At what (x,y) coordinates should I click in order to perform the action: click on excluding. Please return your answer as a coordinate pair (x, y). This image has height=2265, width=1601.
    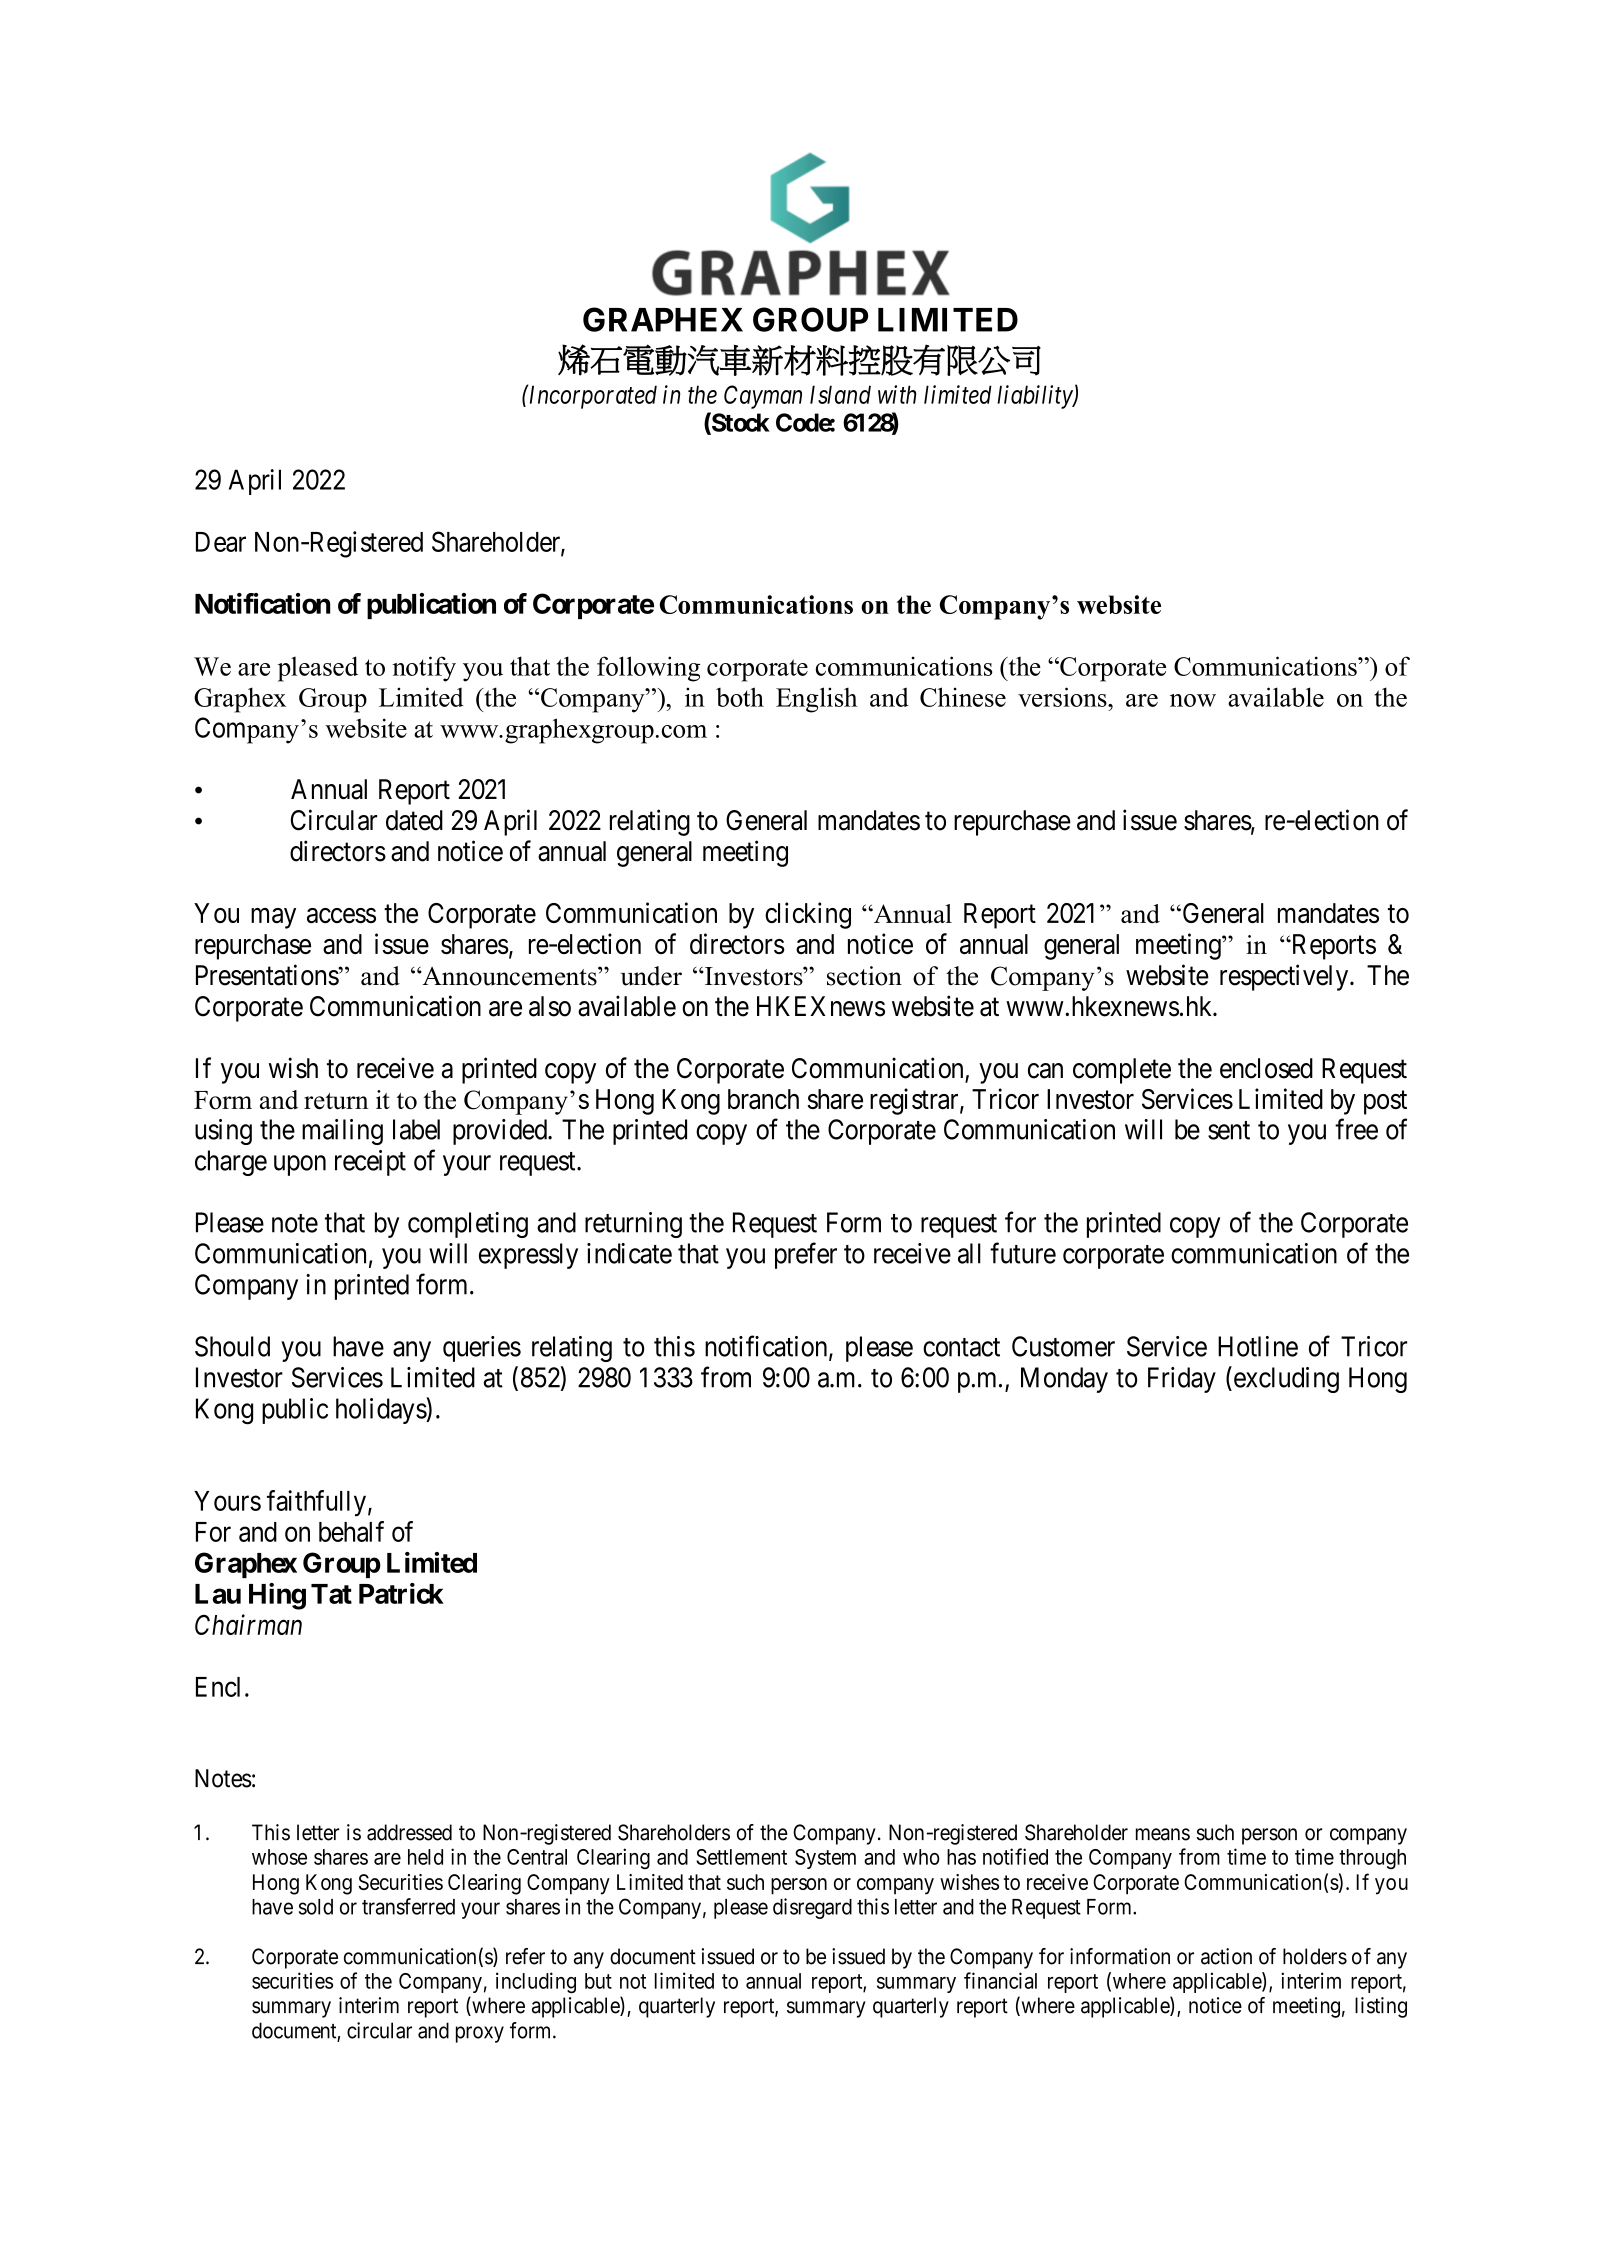
    Looking at the image, I should click on (1285, 1379).
